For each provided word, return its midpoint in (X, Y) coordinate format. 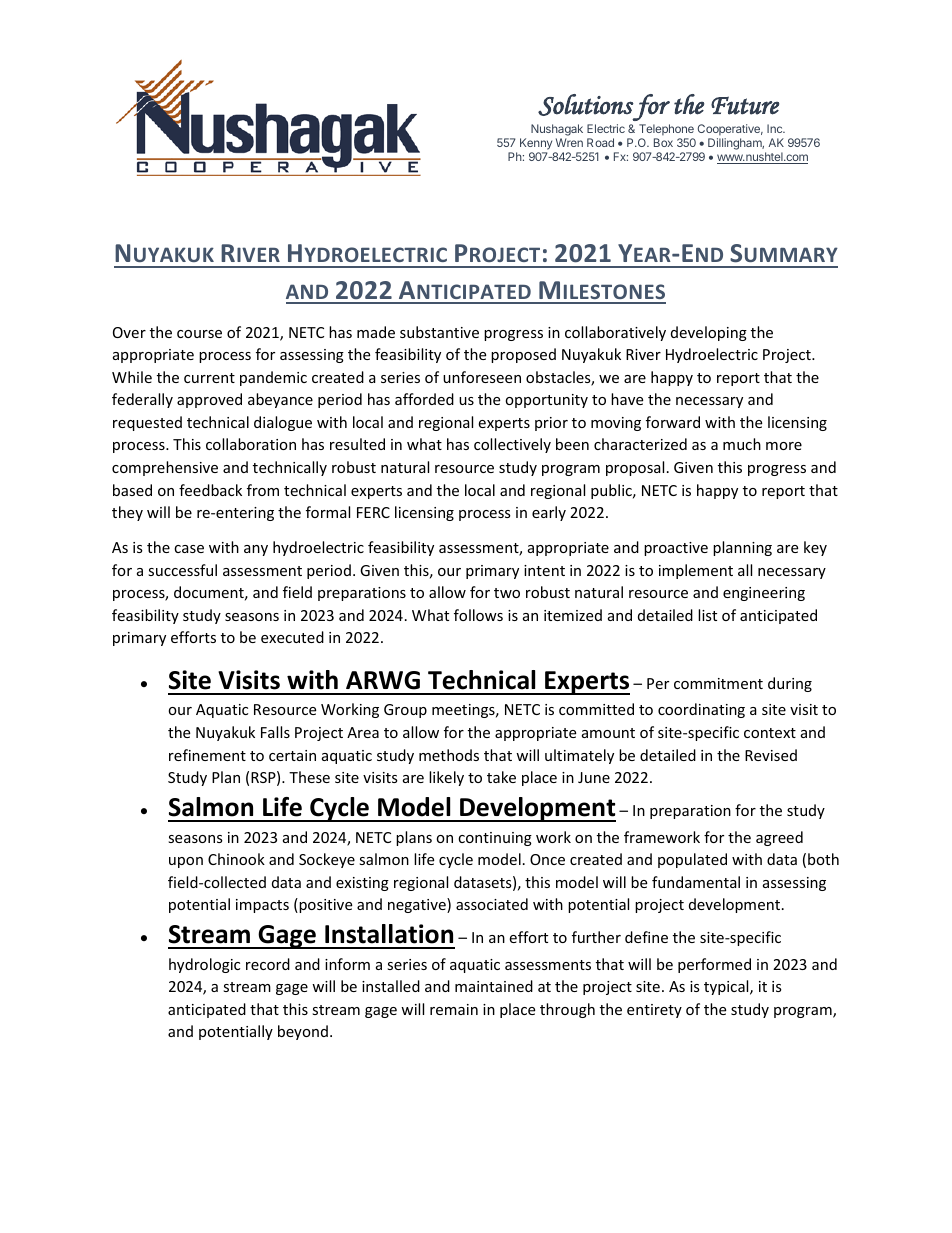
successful (182, 570)
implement (696, 571)
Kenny (536, 144)
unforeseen (482, 377)
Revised (771, 755)
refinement (207, 755)
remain (454, 1009)
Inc (776, 128)
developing (709, 333)
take (501, 777)
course (199, 334)
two (507, 593)
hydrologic (204, 965)
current (209, 378)
